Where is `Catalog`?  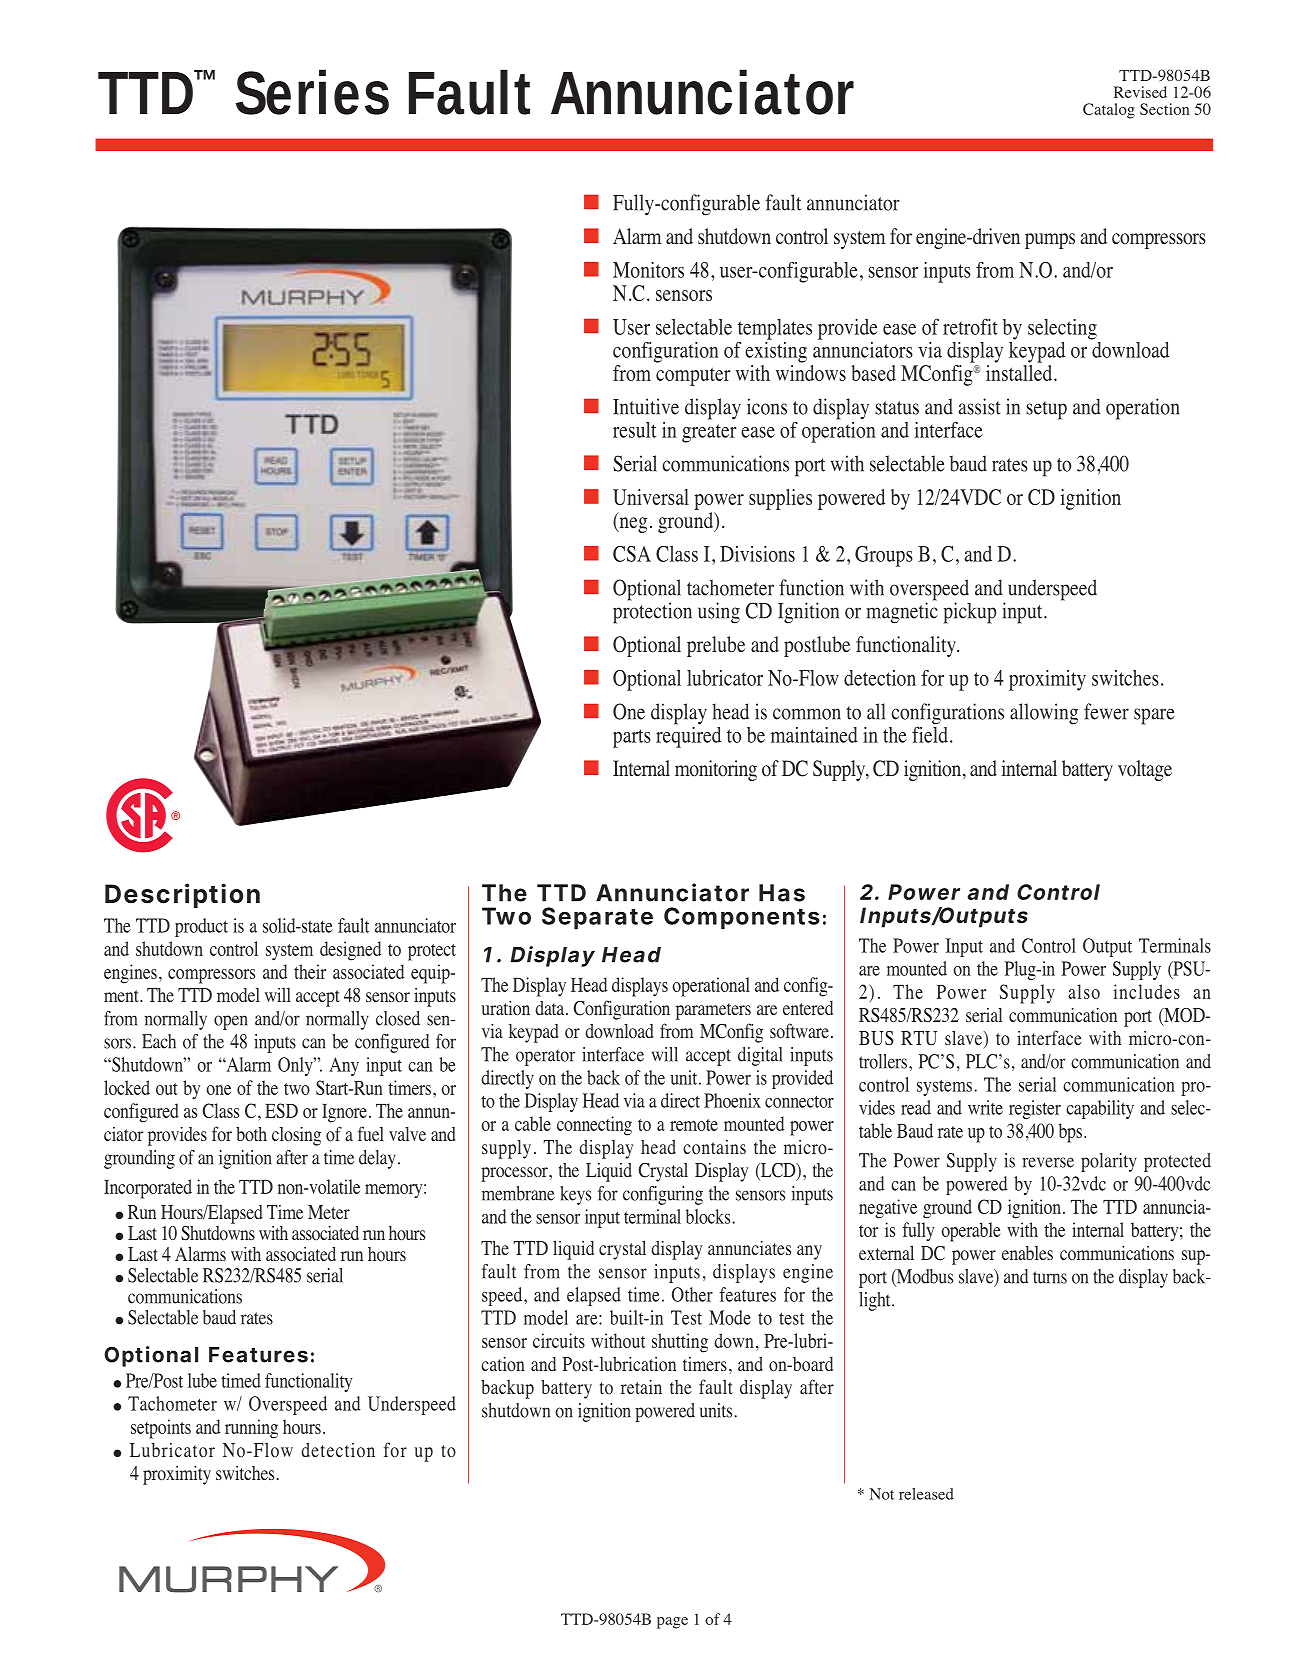
Catalog is located at coordinates (1109, 111).
